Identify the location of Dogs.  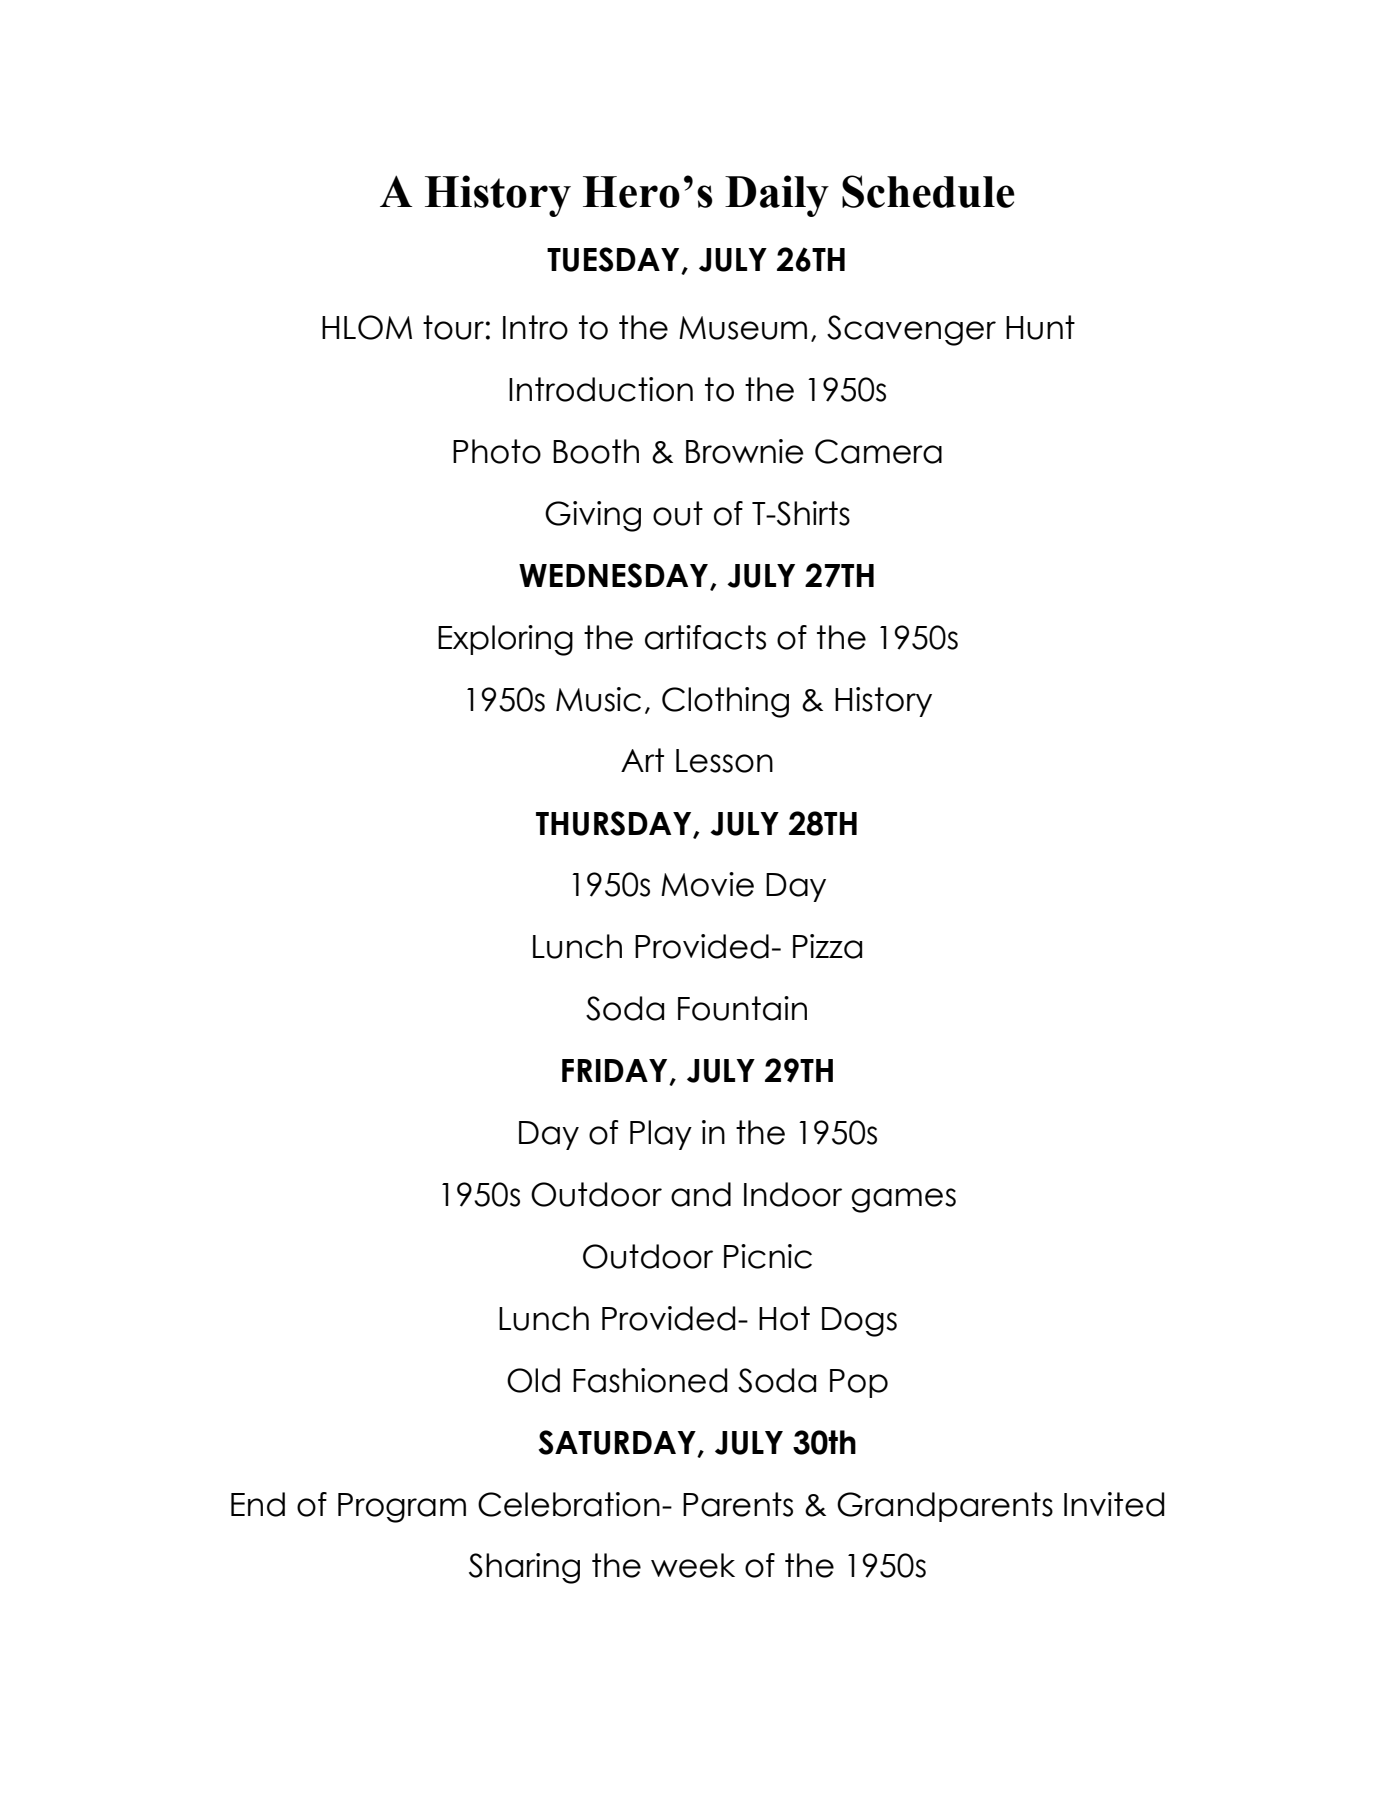
(859, 1322).
